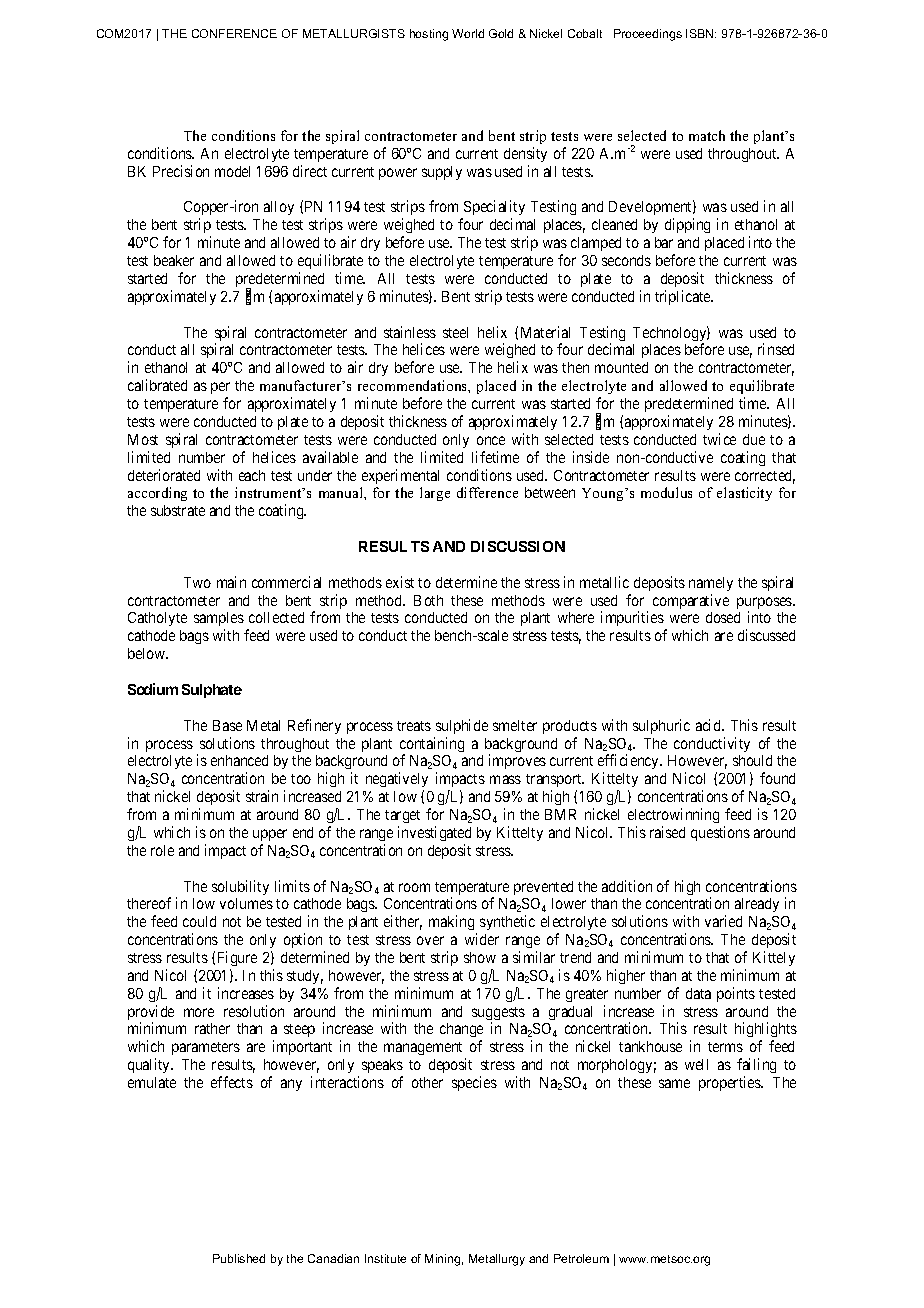 The image size is (924, 1308). Describe the element at coordinates (468, 33) in the screenshot. I see `World` at that location.
